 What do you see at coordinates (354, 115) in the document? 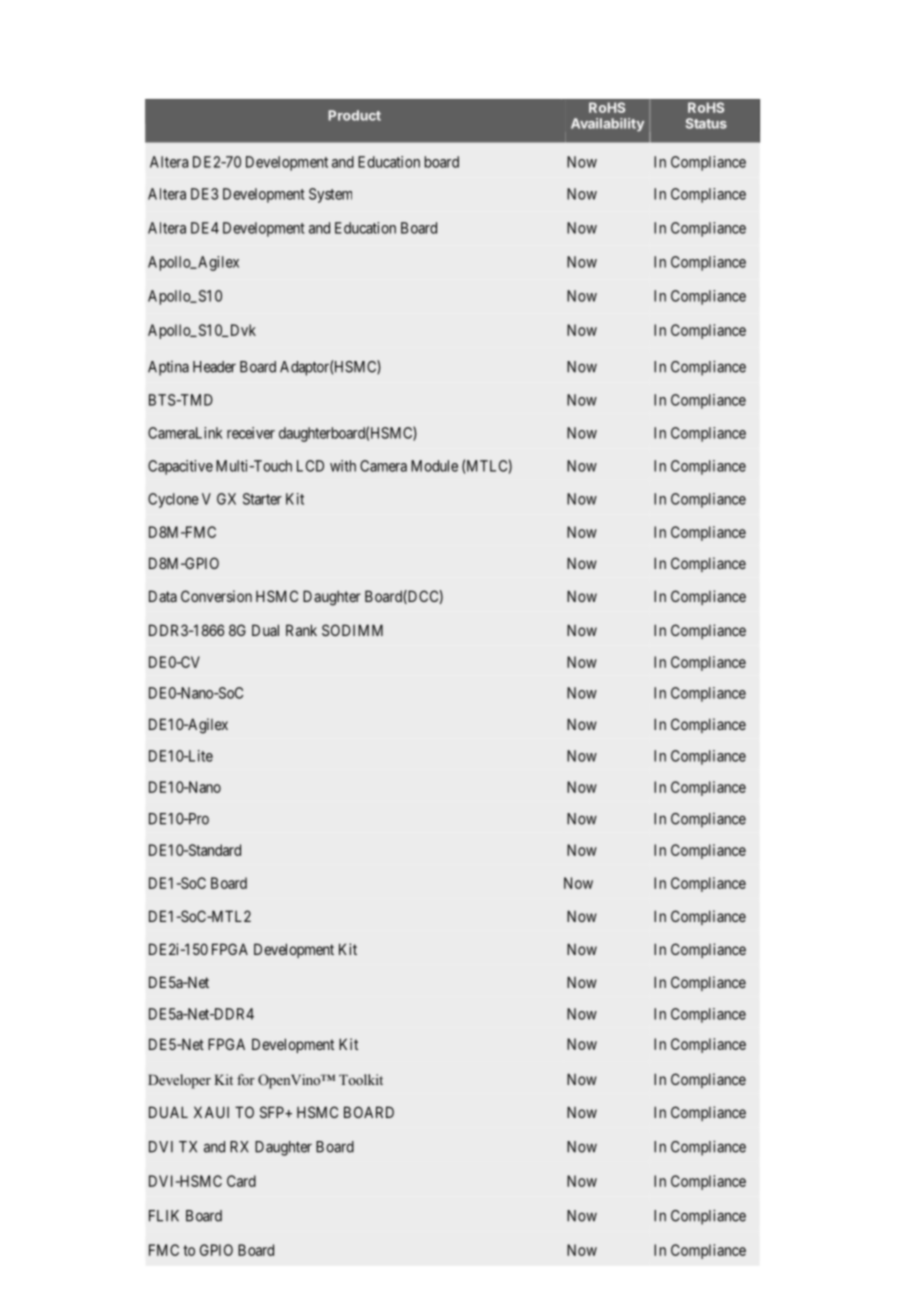
I see `Product` at bounding box center [354, 115].
